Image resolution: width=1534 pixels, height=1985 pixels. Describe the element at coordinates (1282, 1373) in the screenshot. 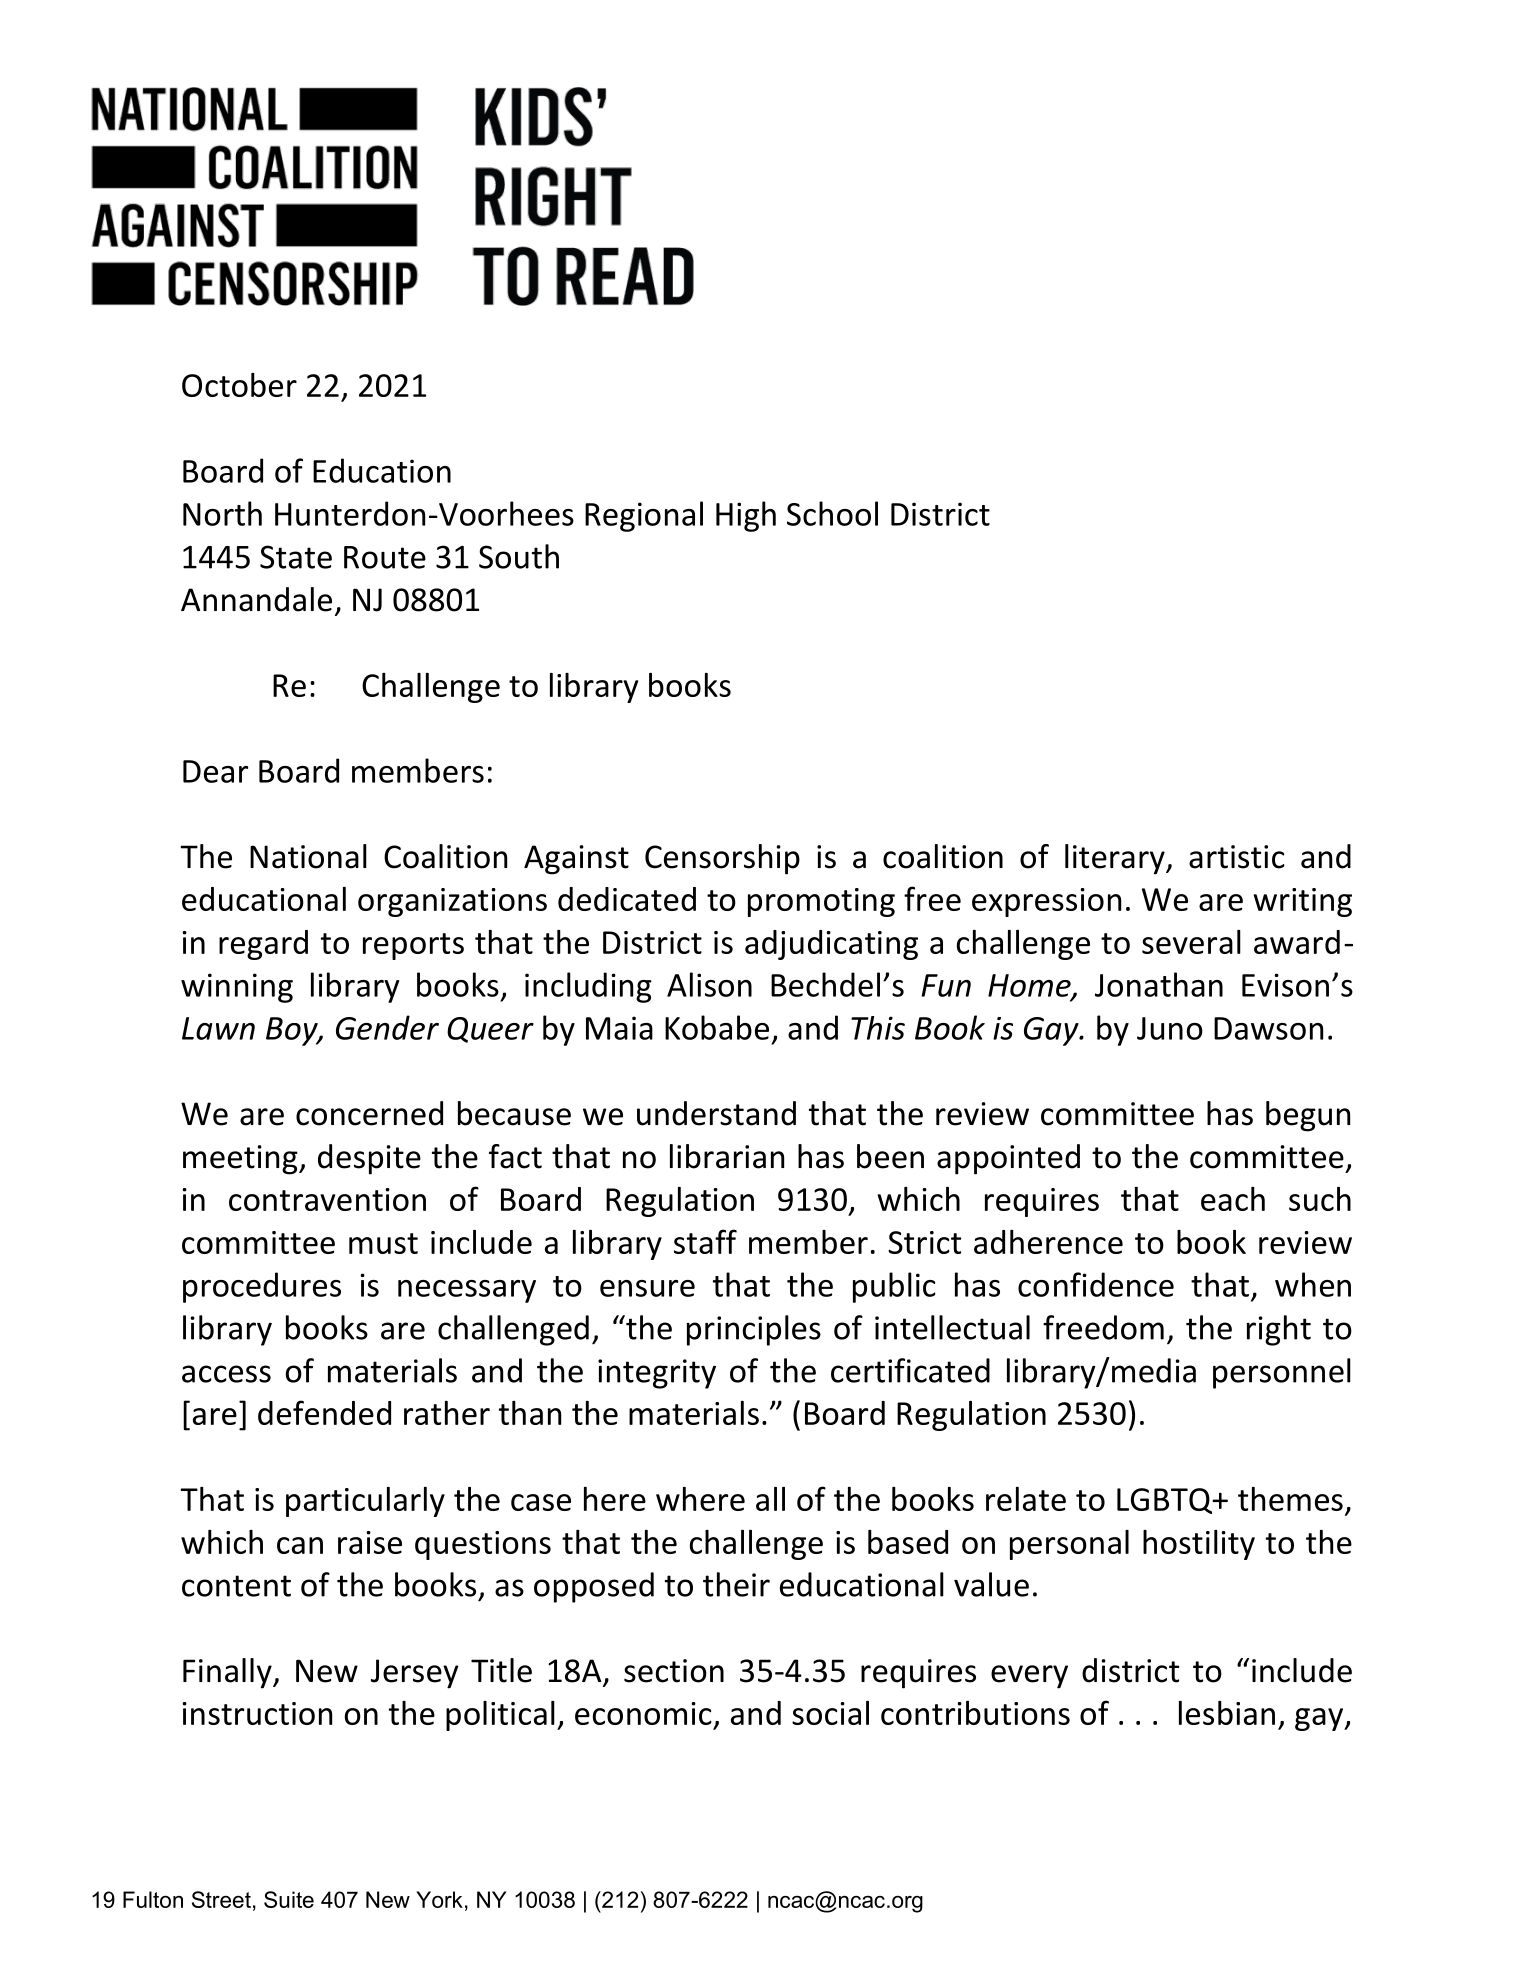

I see `personnel` at that location.
